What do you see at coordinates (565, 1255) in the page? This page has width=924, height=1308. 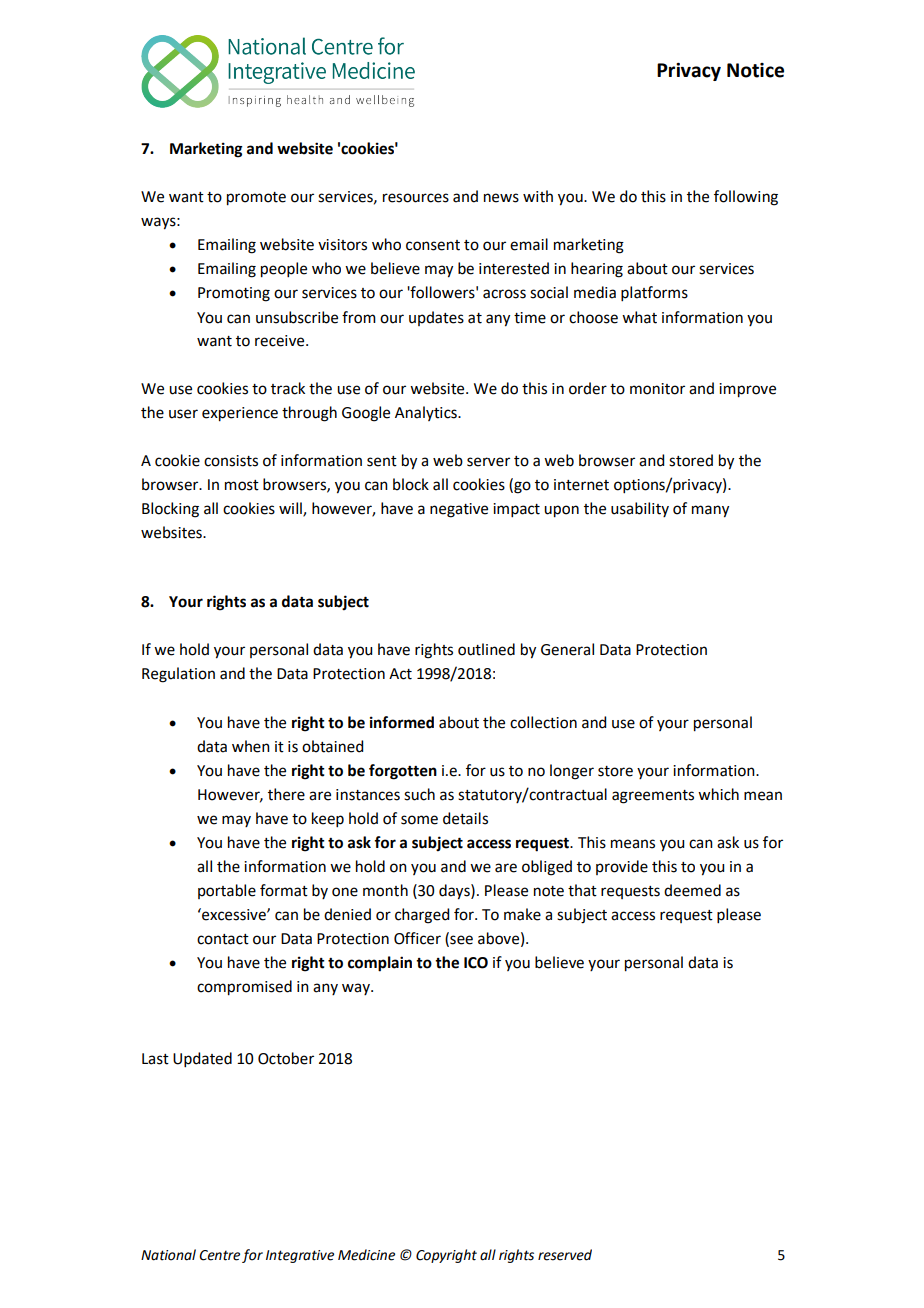 I see `reserved` at bounding box center [565, 1255].
